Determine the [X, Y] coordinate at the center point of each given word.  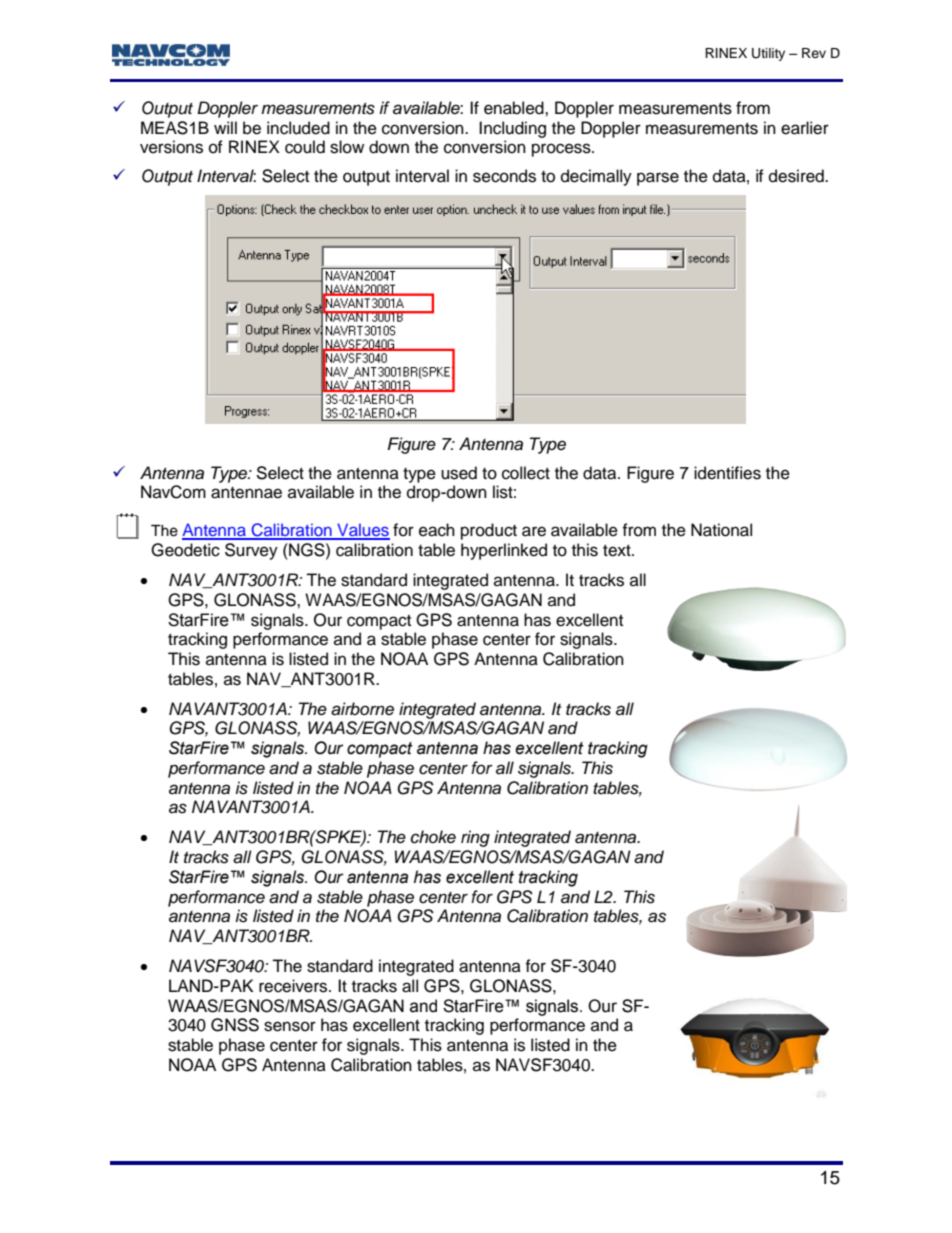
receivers [294, 986]
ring [475, 838]
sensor [290, 1026]
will [225, 127]
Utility [768, 54]
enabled [515, 108]
